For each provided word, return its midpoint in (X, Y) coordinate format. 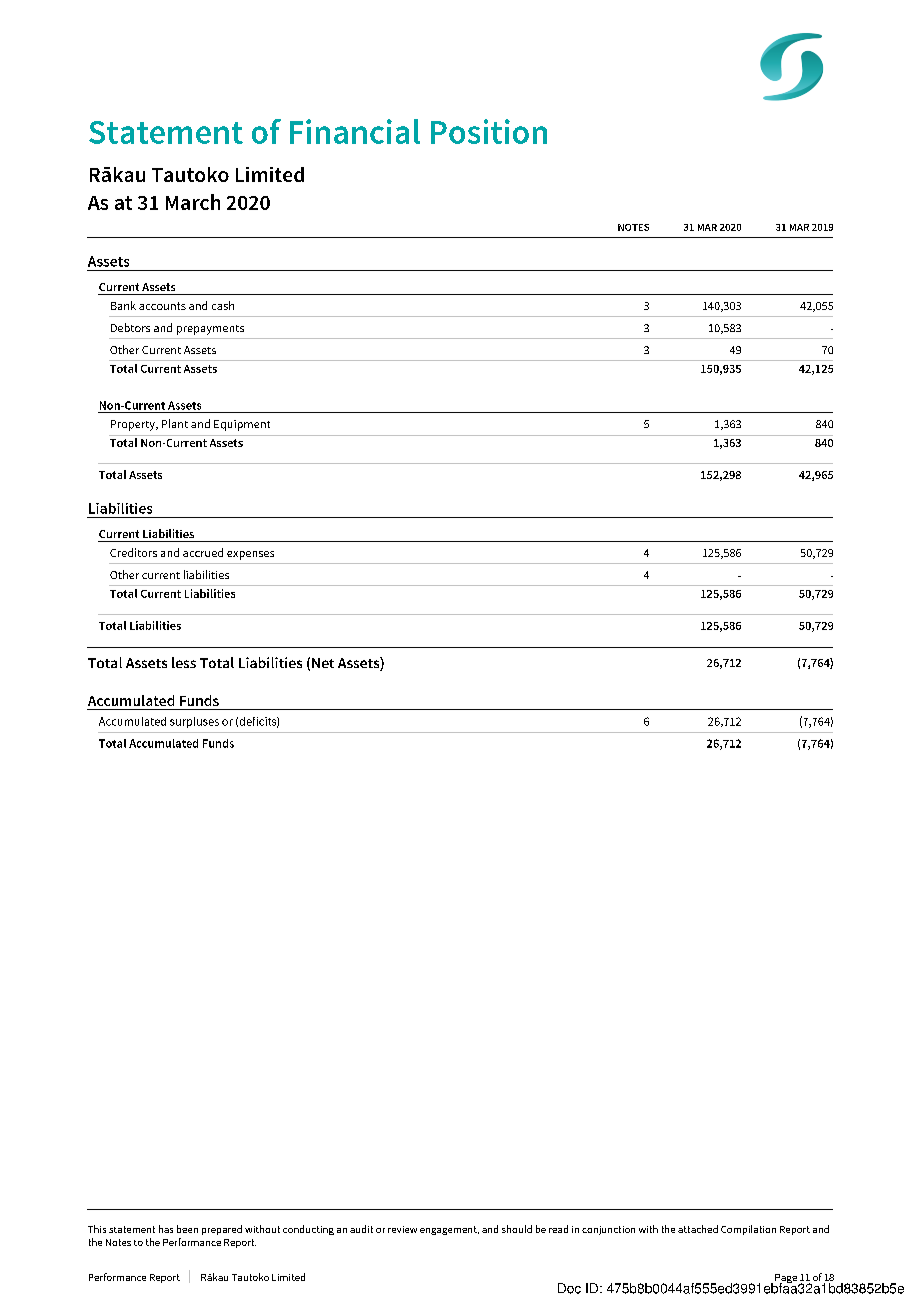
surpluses (194, 722)
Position (489, 131)
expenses (250, 555)
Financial (355, 131)
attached (698, 1229)
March (193, 202)
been (187, 1229)
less (184, 662)
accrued (203, 552)
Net (323, 663)
